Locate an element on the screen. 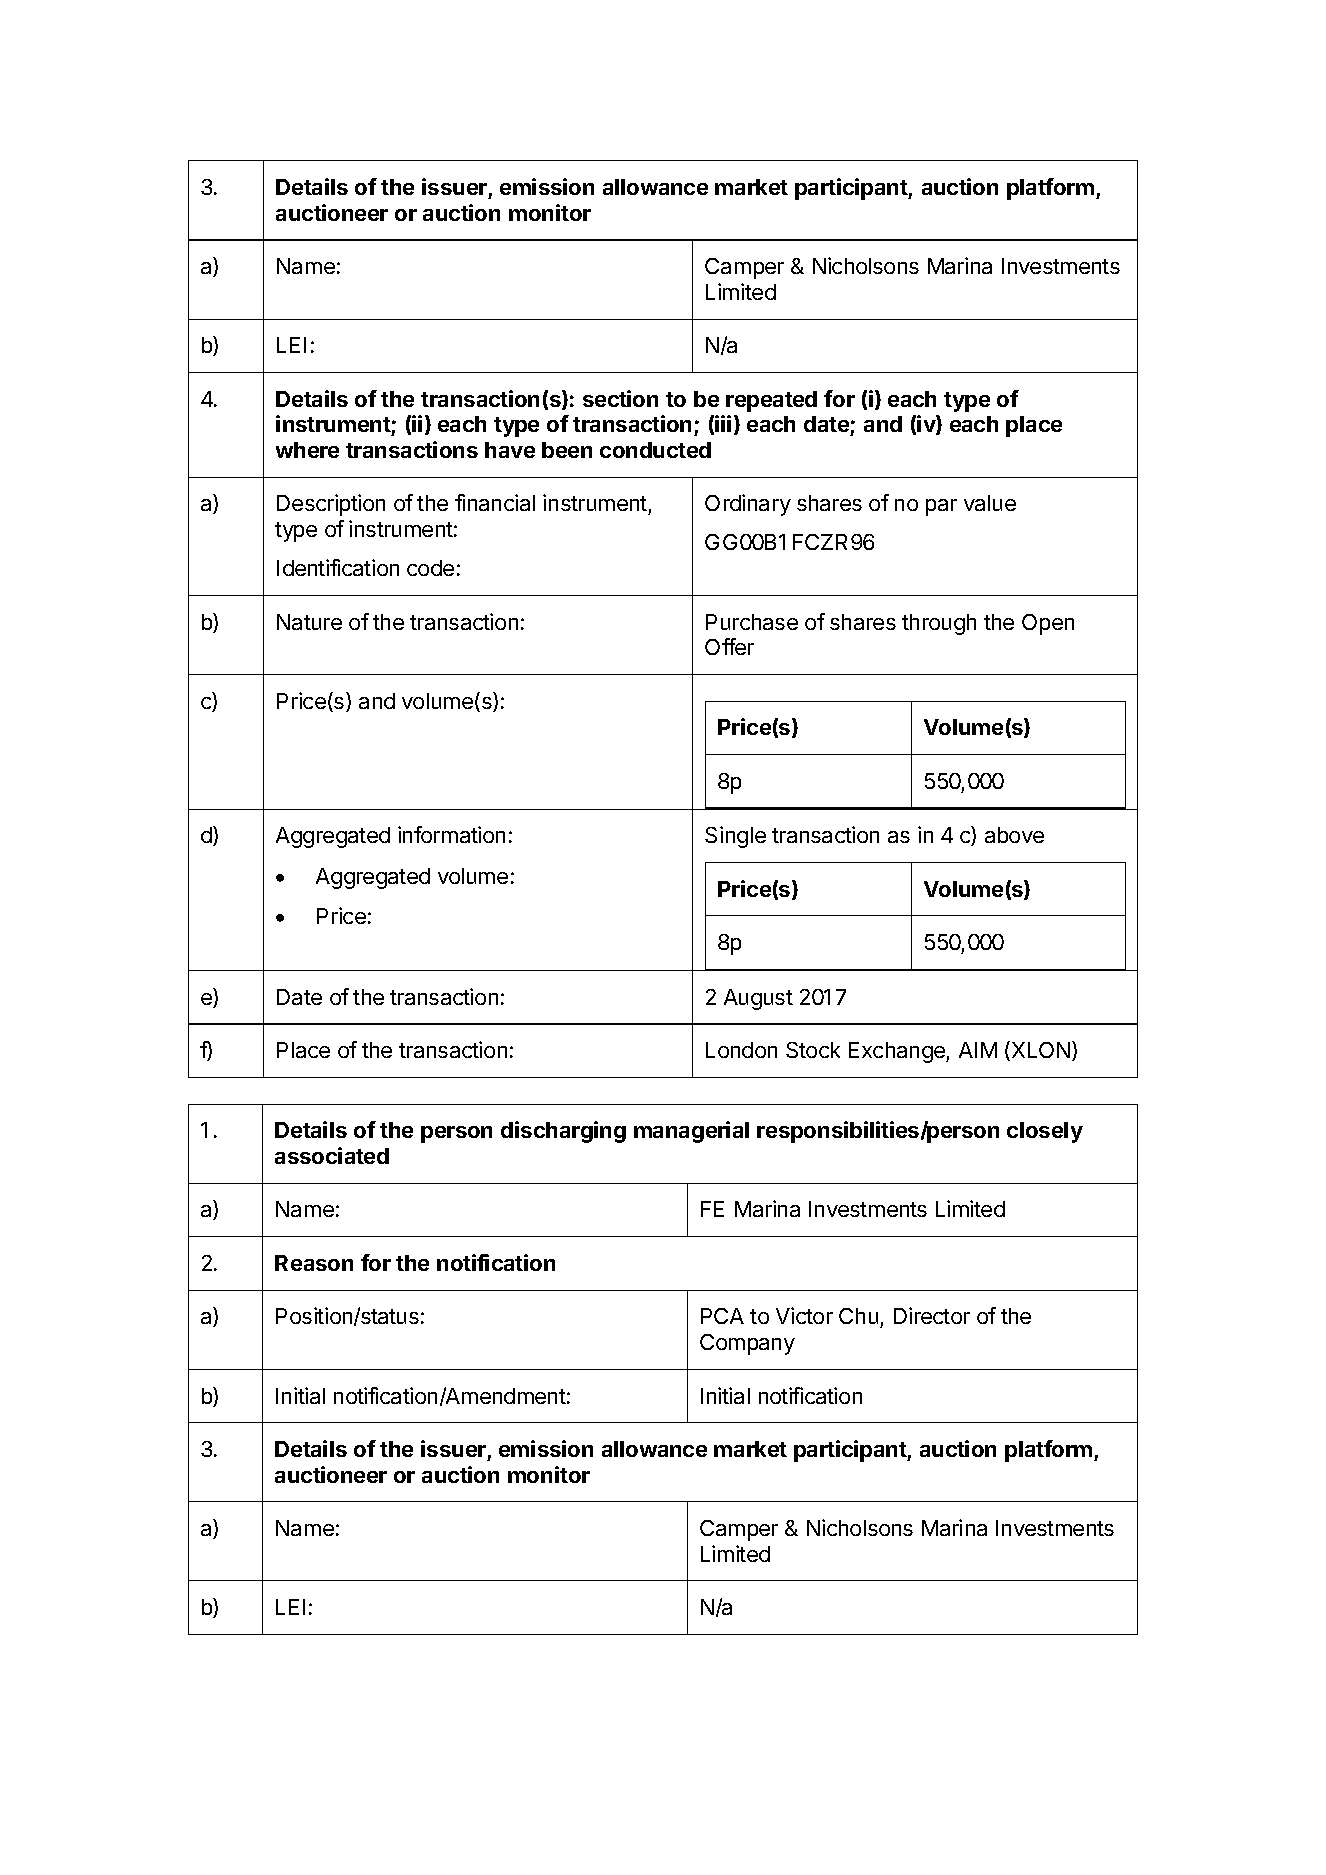 The height and width of the screenshot is (1875, 1326). Reason is located at coordinates (314, 1263).
